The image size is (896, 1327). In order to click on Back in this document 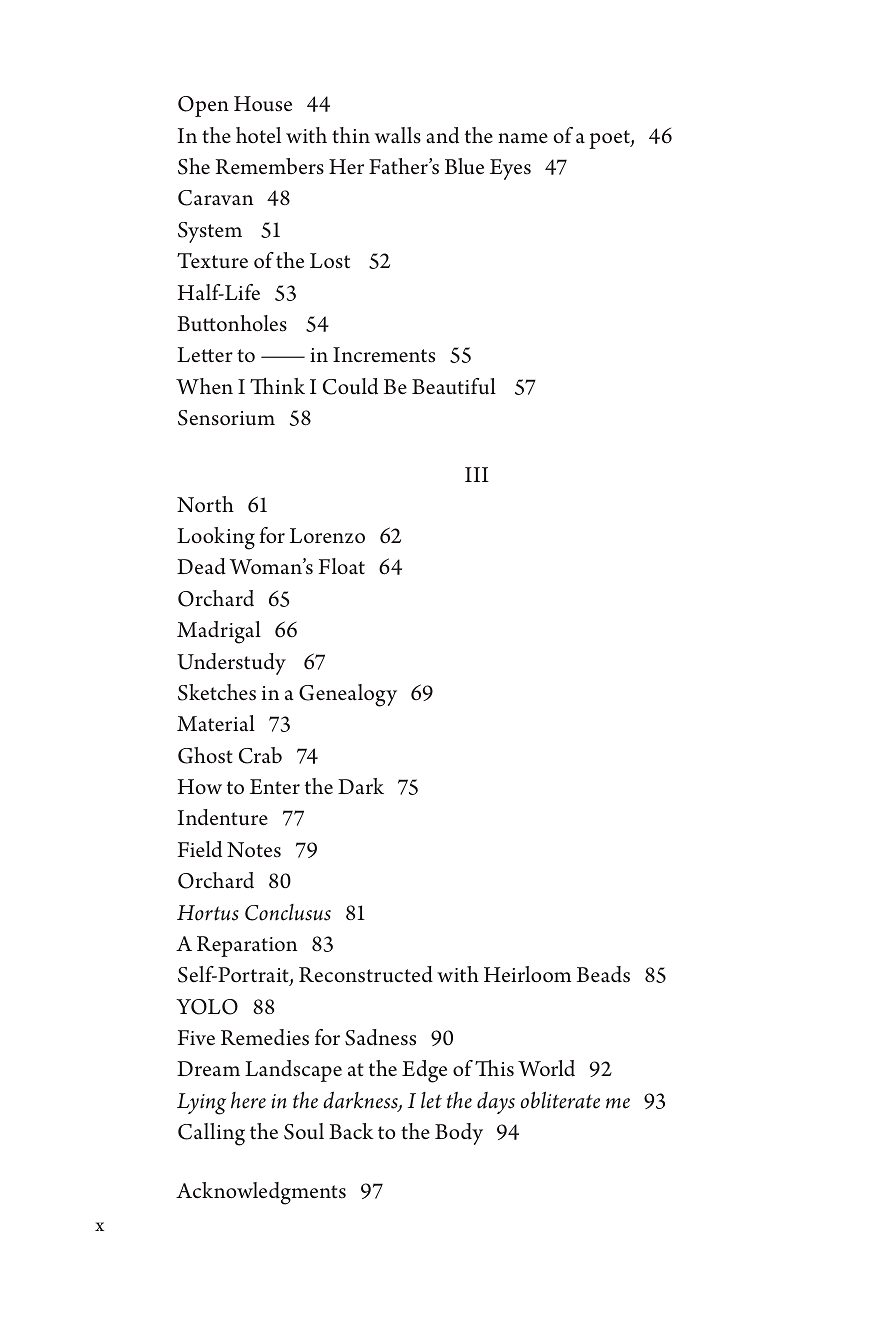, I will do `click(351, 1131)`.
